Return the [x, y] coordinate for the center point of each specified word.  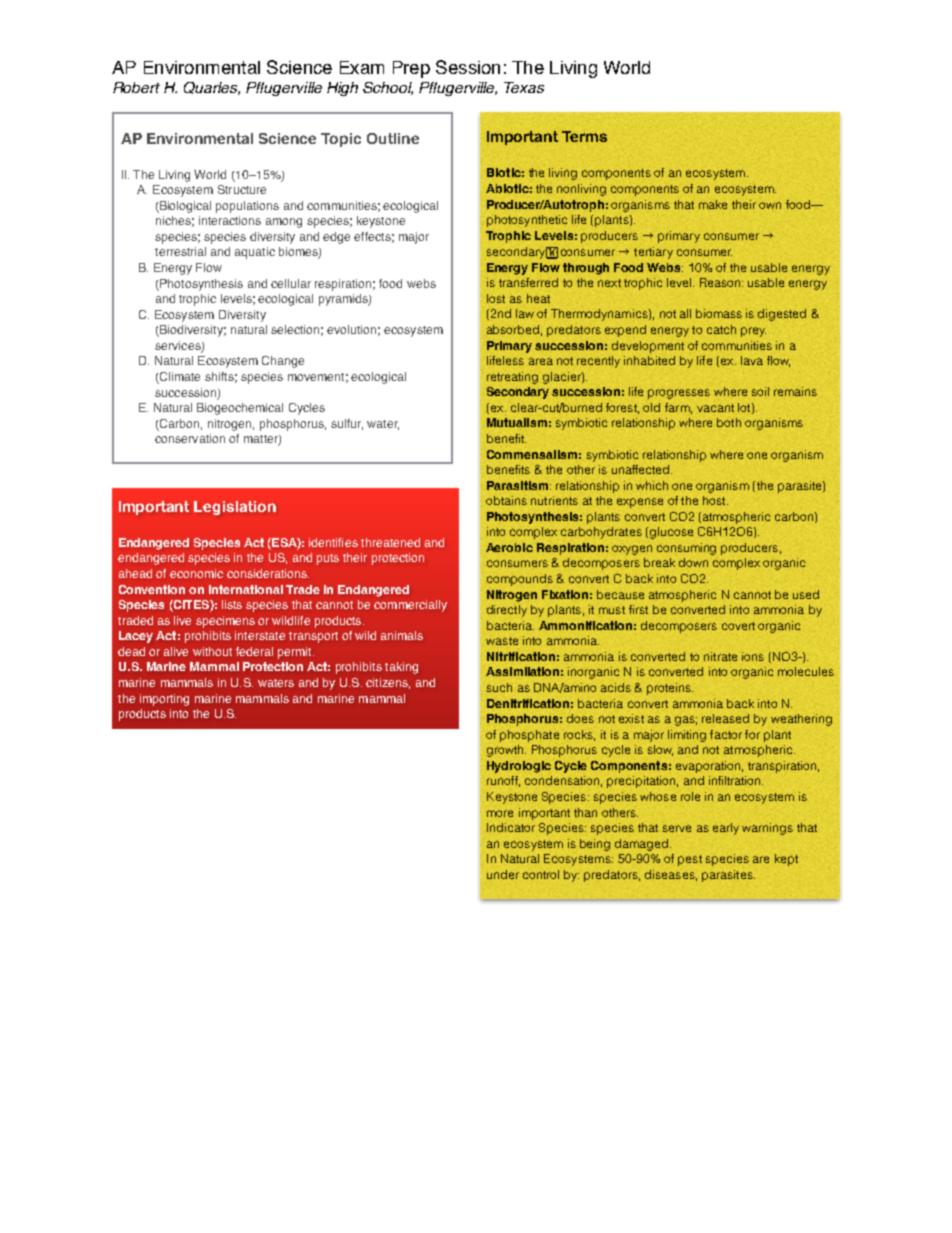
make [713, 204]
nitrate [720, 656]
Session [468, 67]
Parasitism [519, 485]
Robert [136, 87]
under [503, 874]
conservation [190, 438]
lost [496, 298]
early [726, 829]
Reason [721, 282]
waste [502, 641]
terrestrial [180, 251]
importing [164, 700]
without [212, 651]
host [715, 500]
